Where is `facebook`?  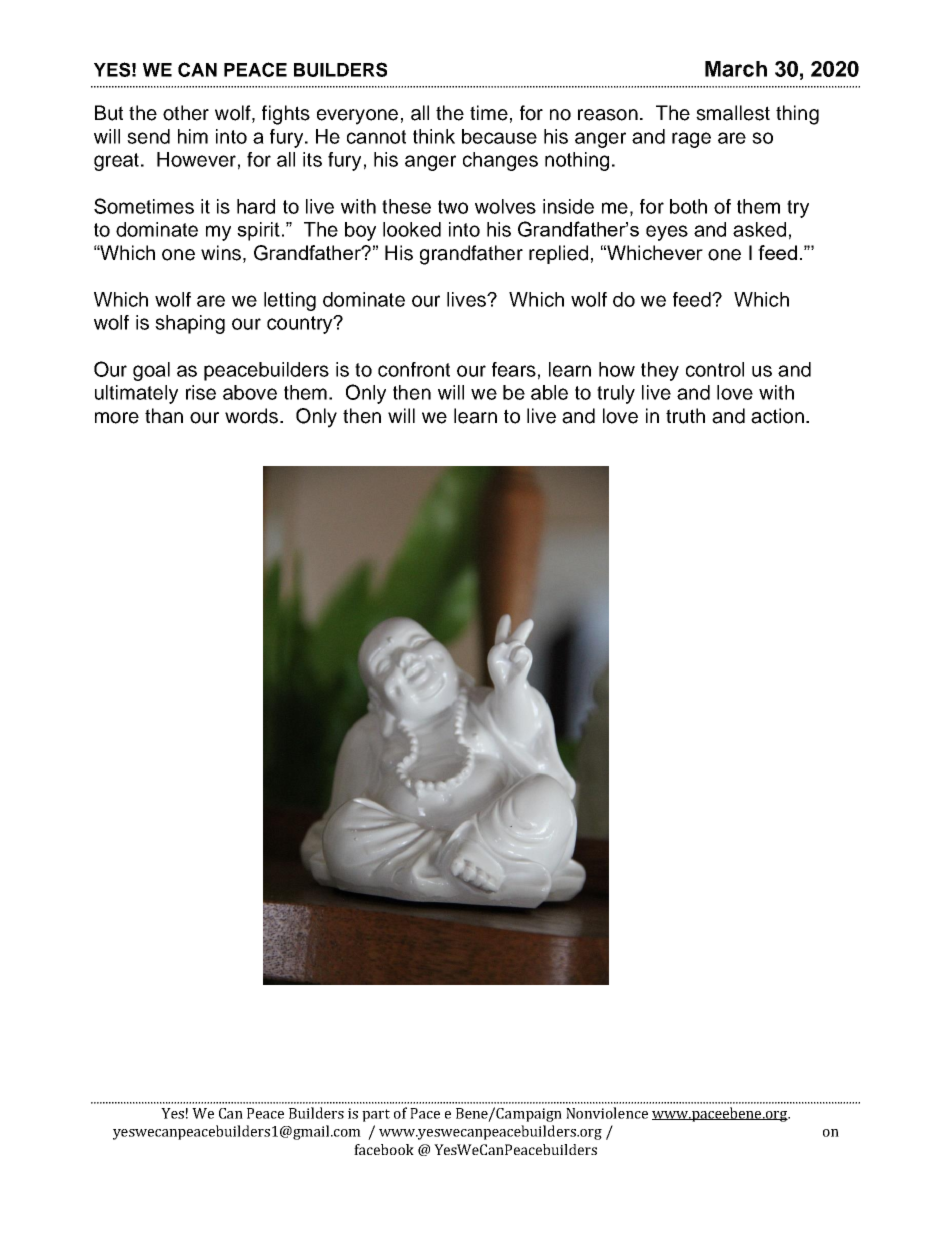
facebook is located at coordinates (384, 1149).
